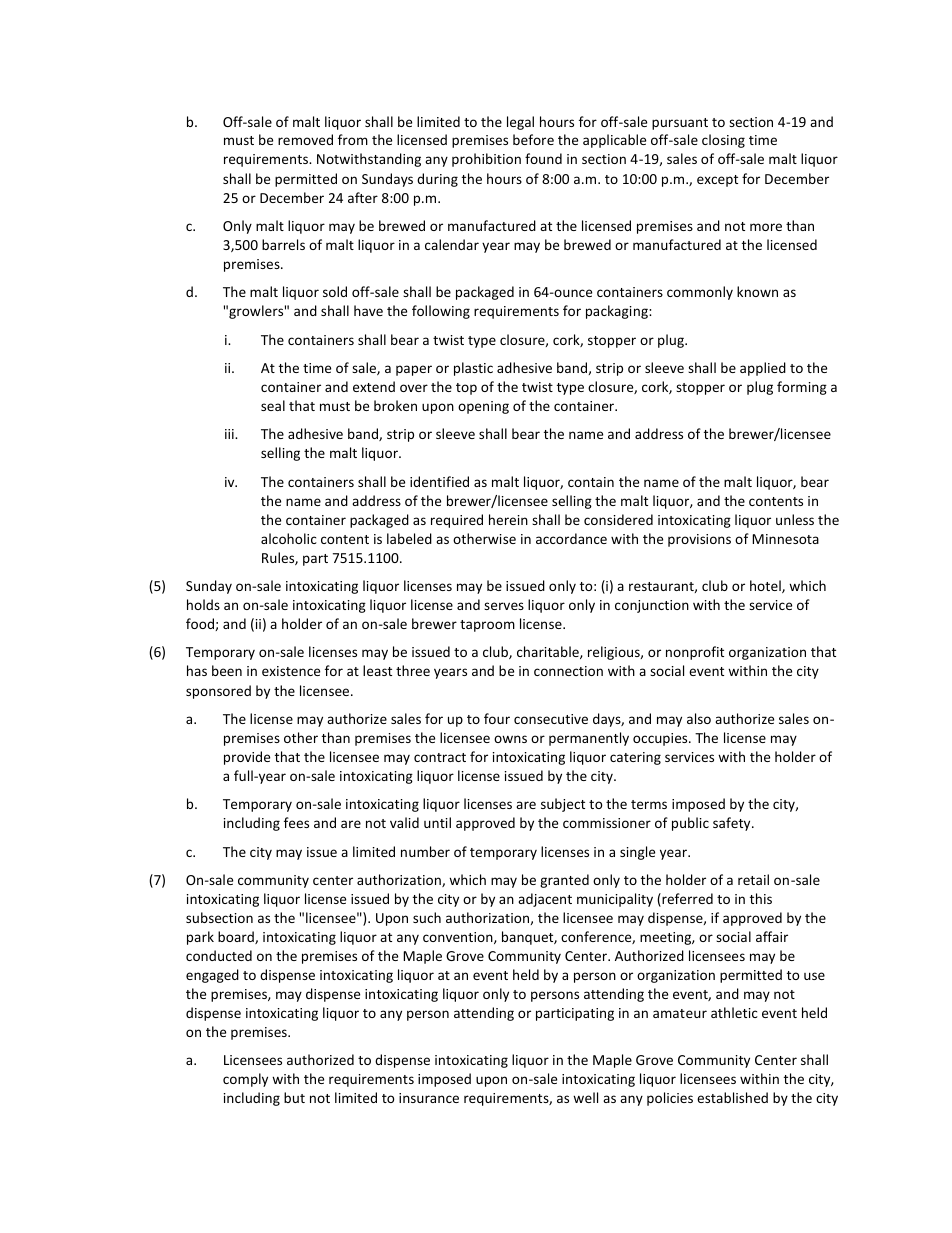 This document has height=1233, width=952. What do you see at coordinates (753, 879) in the document?
I see `retail` at bounding box center [753, 879].
